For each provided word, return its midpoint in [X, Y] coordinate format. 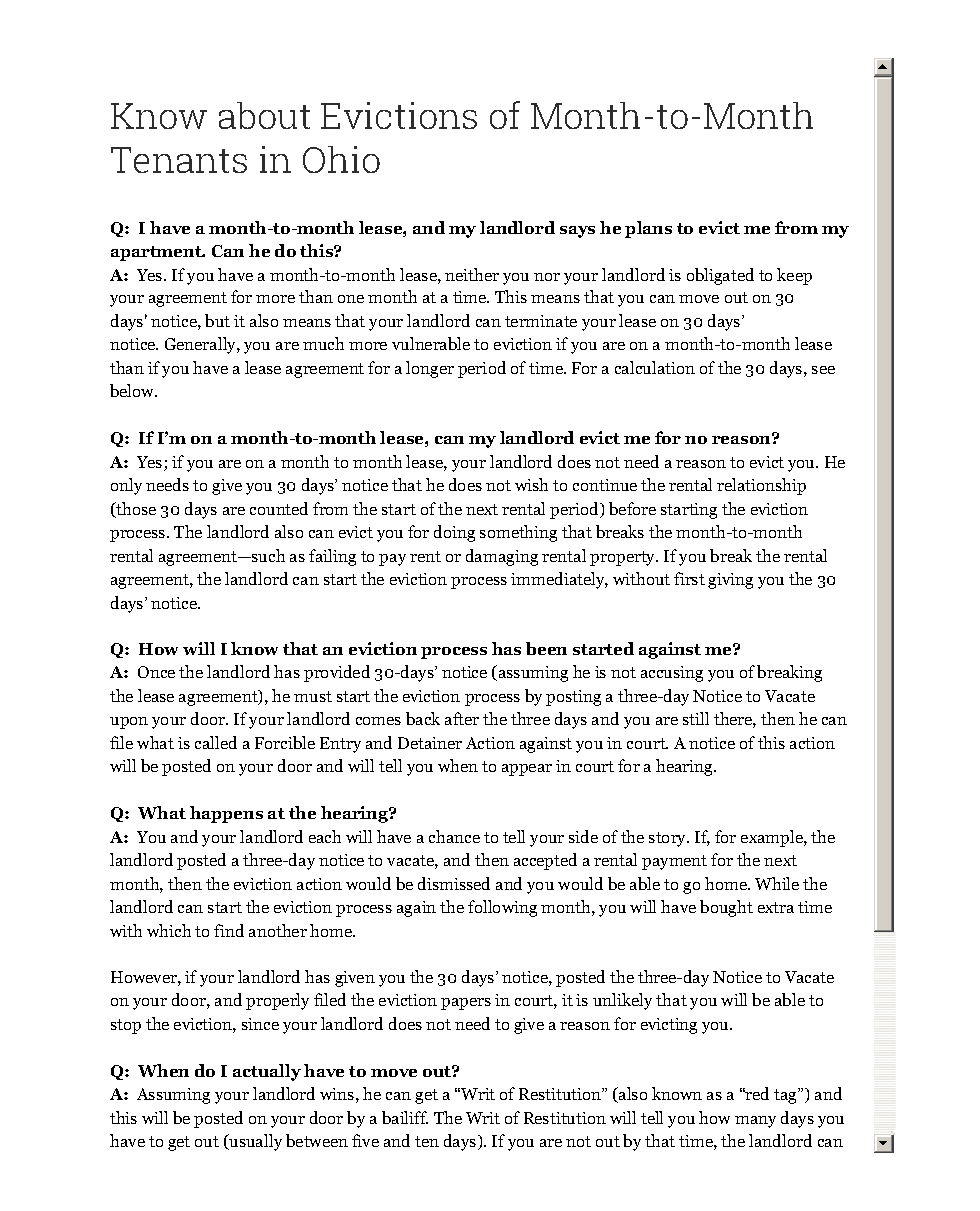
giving [730, 581]
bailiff [405, 1117]
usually [254, 1142]
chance [454, 836]
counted [279, 508]
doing [454, 533]
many [755, 1122]
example [773, 838]
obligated [720, 276]
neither [472, 274]
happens [226, 814]
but [217, 320]
